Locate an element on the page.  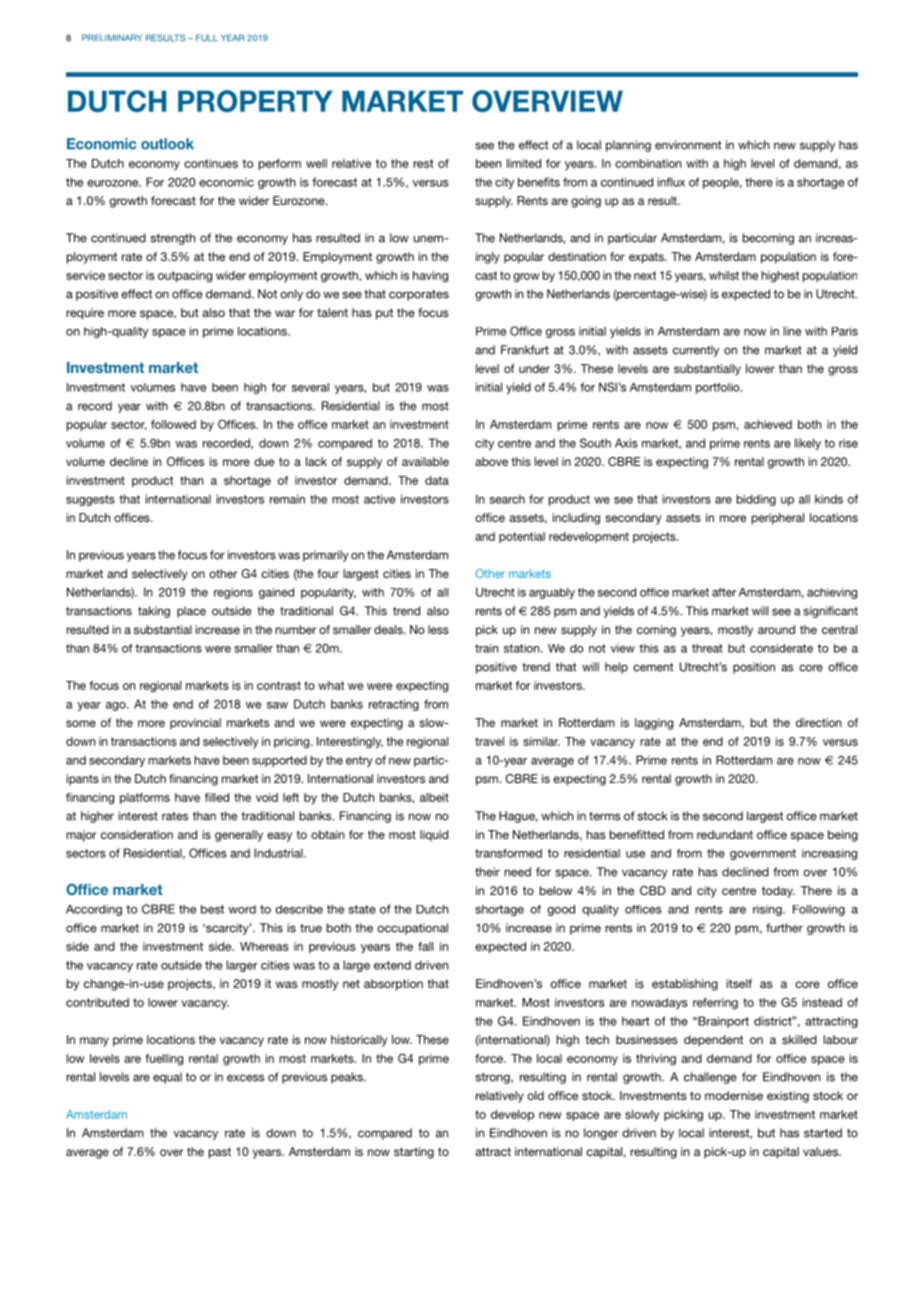
redundant is located at coordinates (725, 834).
